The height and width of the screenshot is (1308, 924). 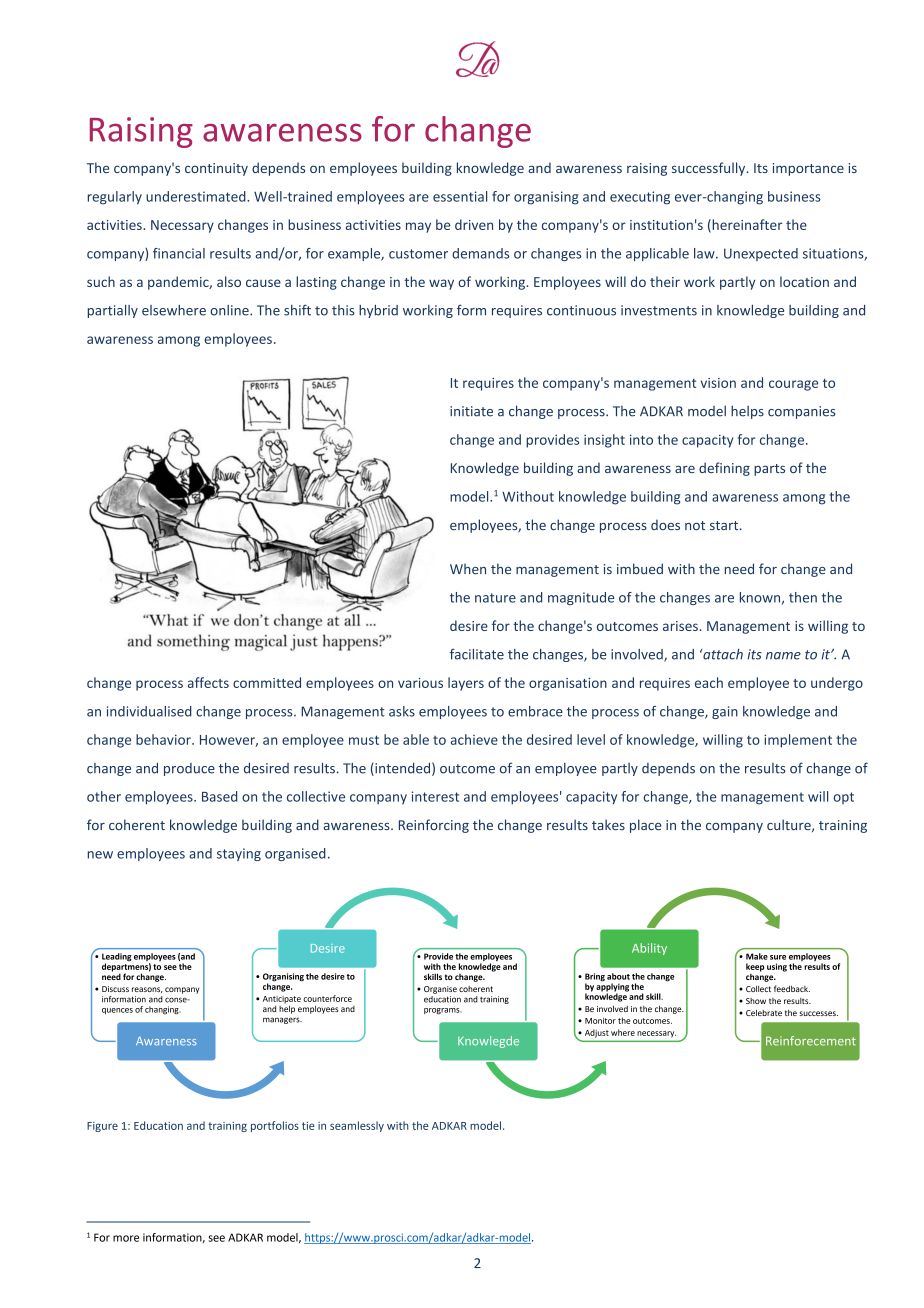 I want to click on start, so click(x=725, y=525).
